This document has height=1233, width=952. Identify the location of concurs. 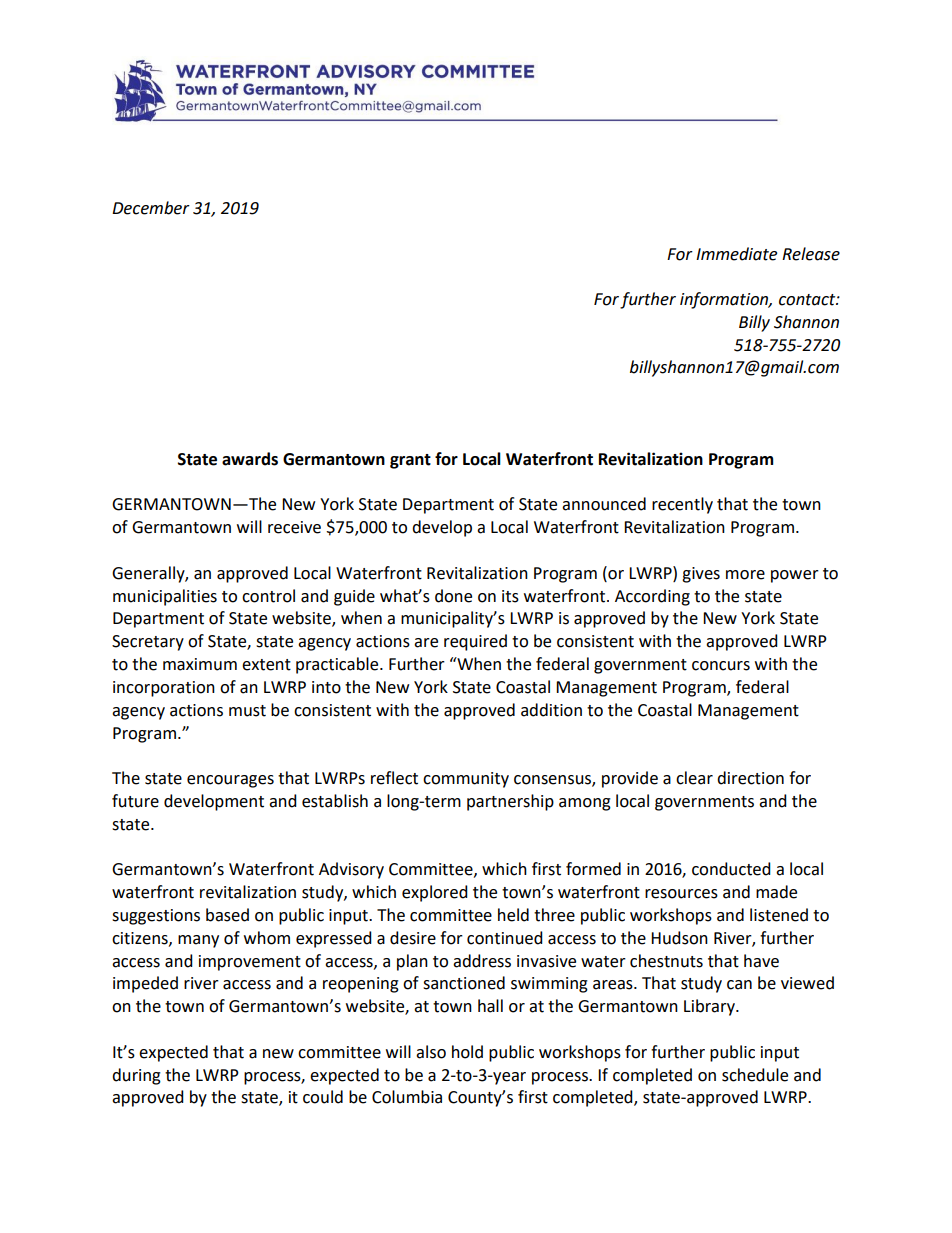
(721, 666).
